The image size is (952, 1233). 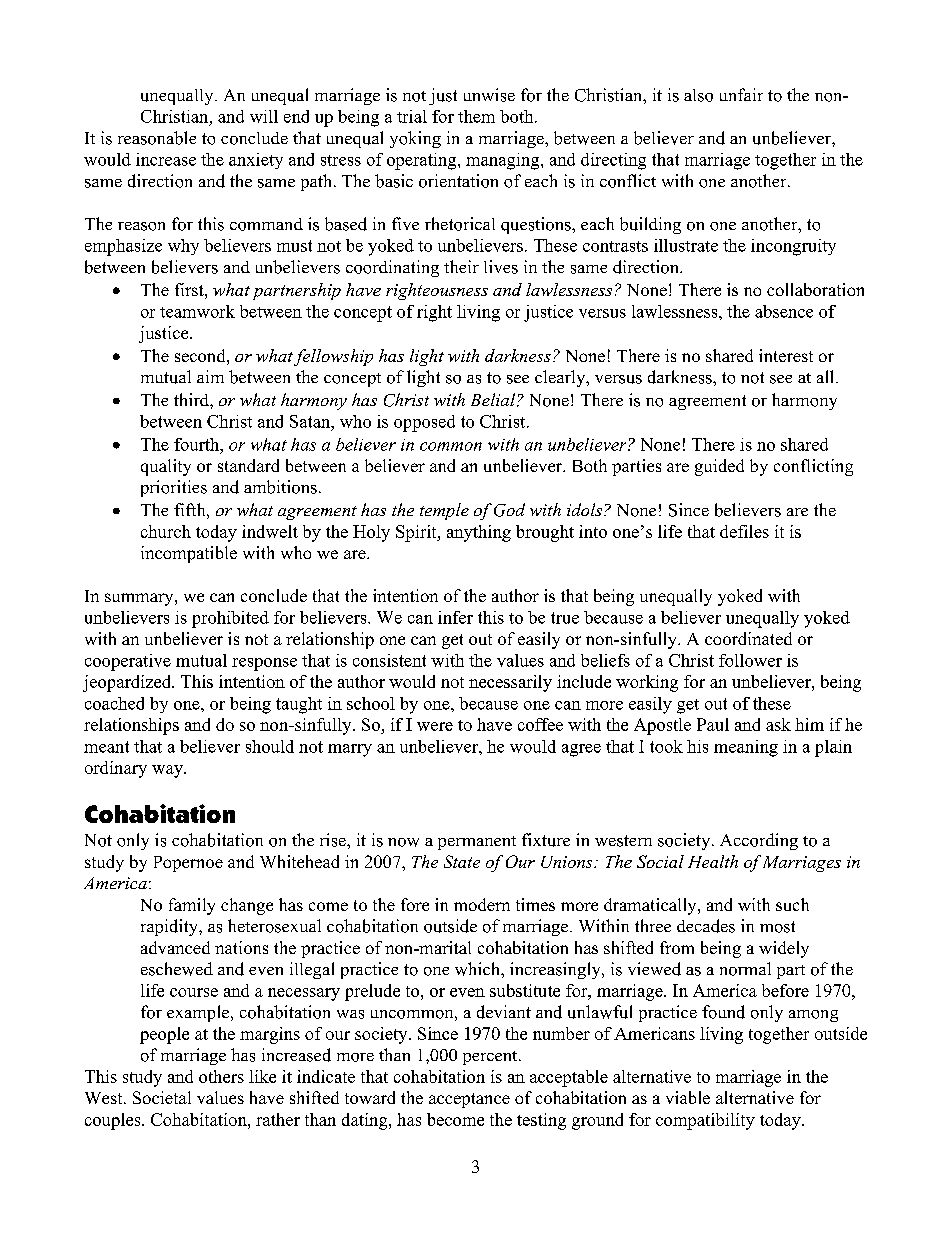 I want to click on will, so click(x=264, y=116).
